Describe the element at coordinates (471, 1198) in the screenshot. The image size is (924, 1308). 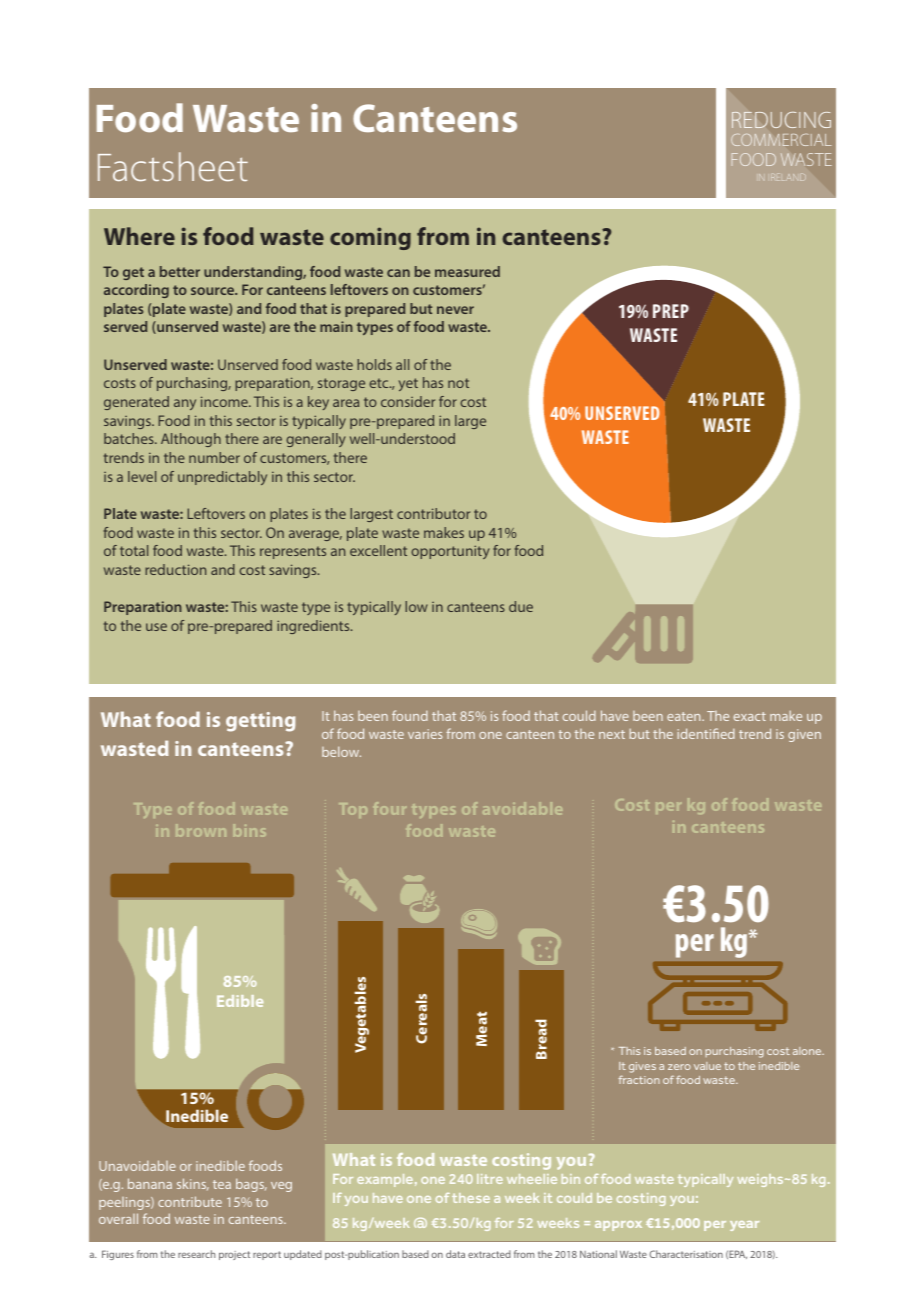
I see `these` at that location.
